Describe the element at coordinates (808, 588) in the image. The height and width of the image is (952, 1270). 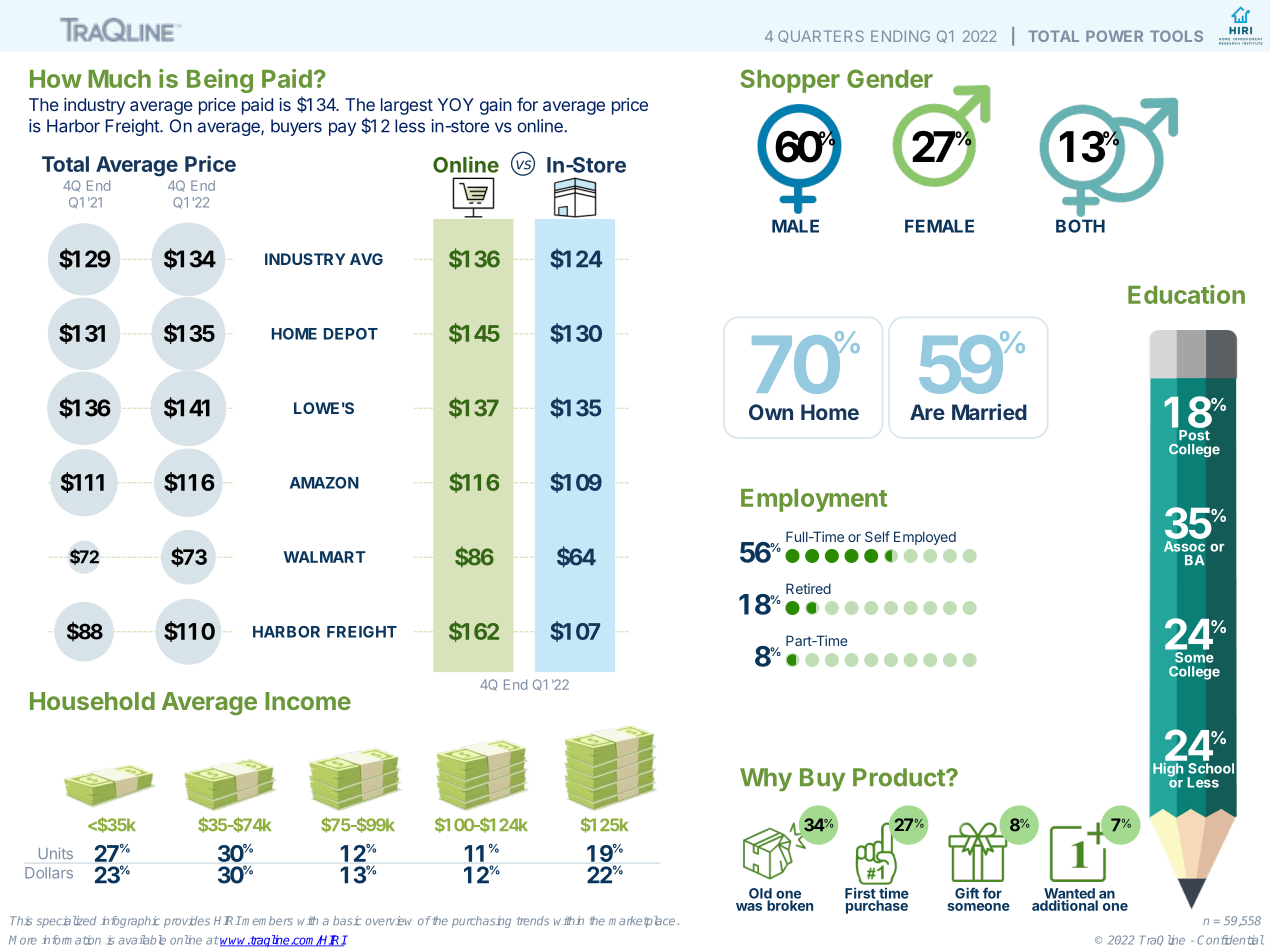
I see `Retired` at that location.
